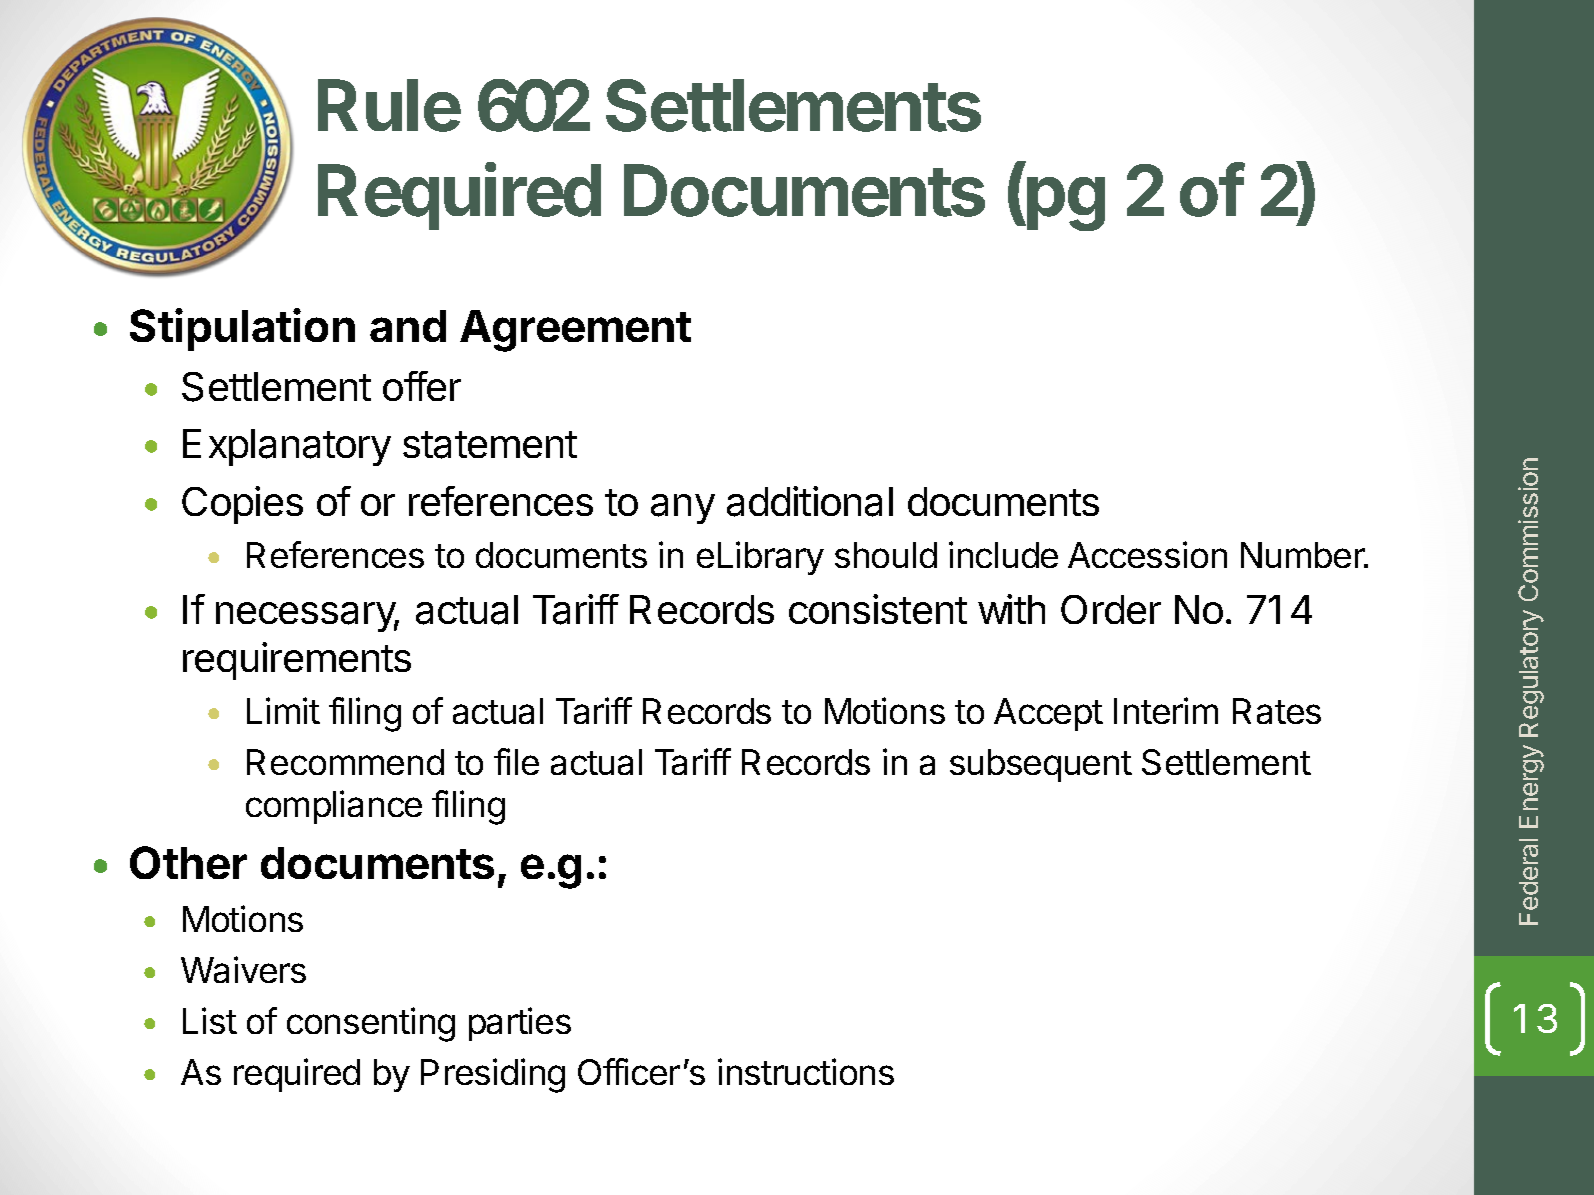 This page has height=1195, width=1594. What do you see at coordinates (408, 326) in the page?
I see `and` at bounding box center [408, 326].
